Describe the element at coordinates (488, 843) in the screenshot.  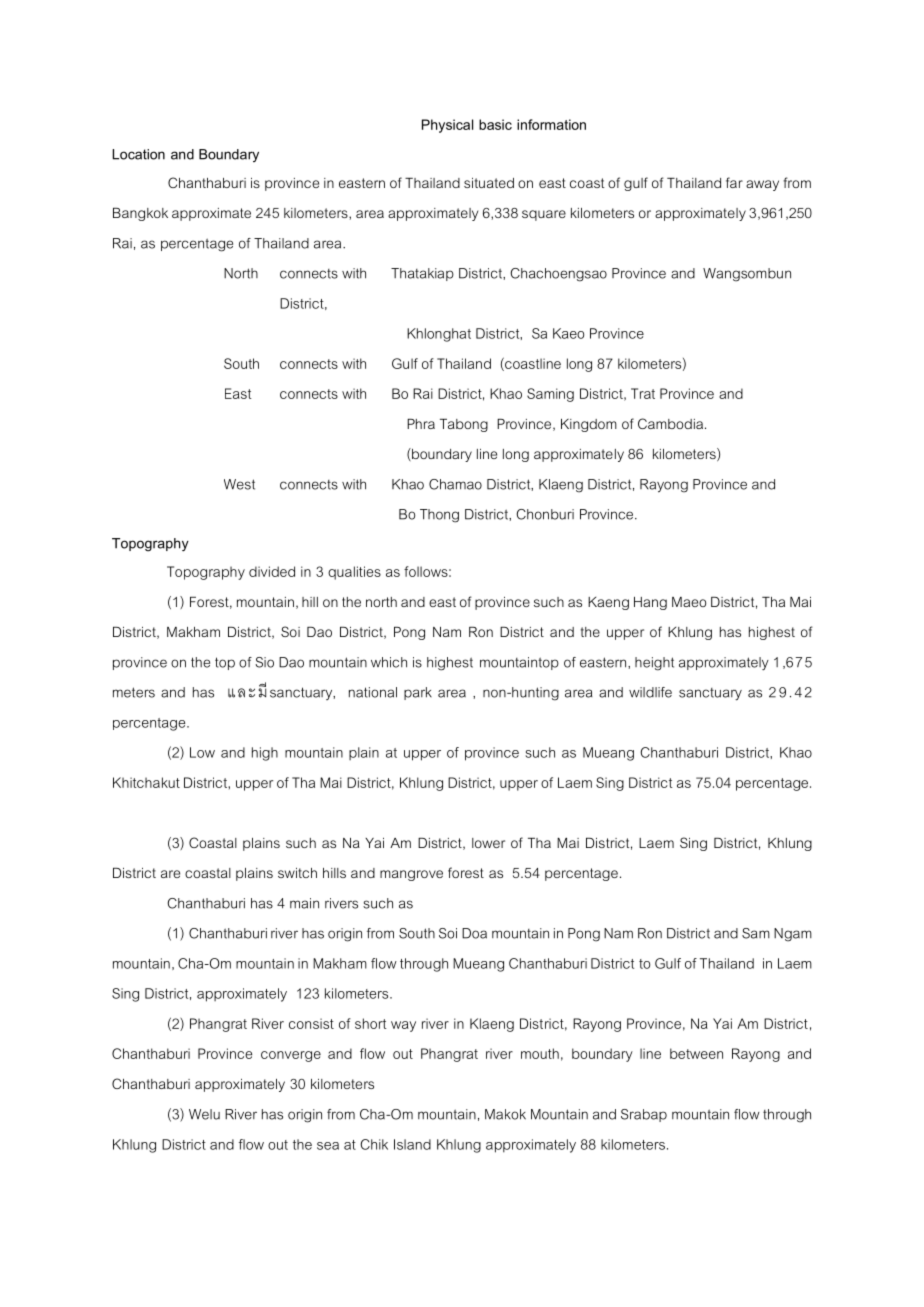
I see `lower` at that location.
